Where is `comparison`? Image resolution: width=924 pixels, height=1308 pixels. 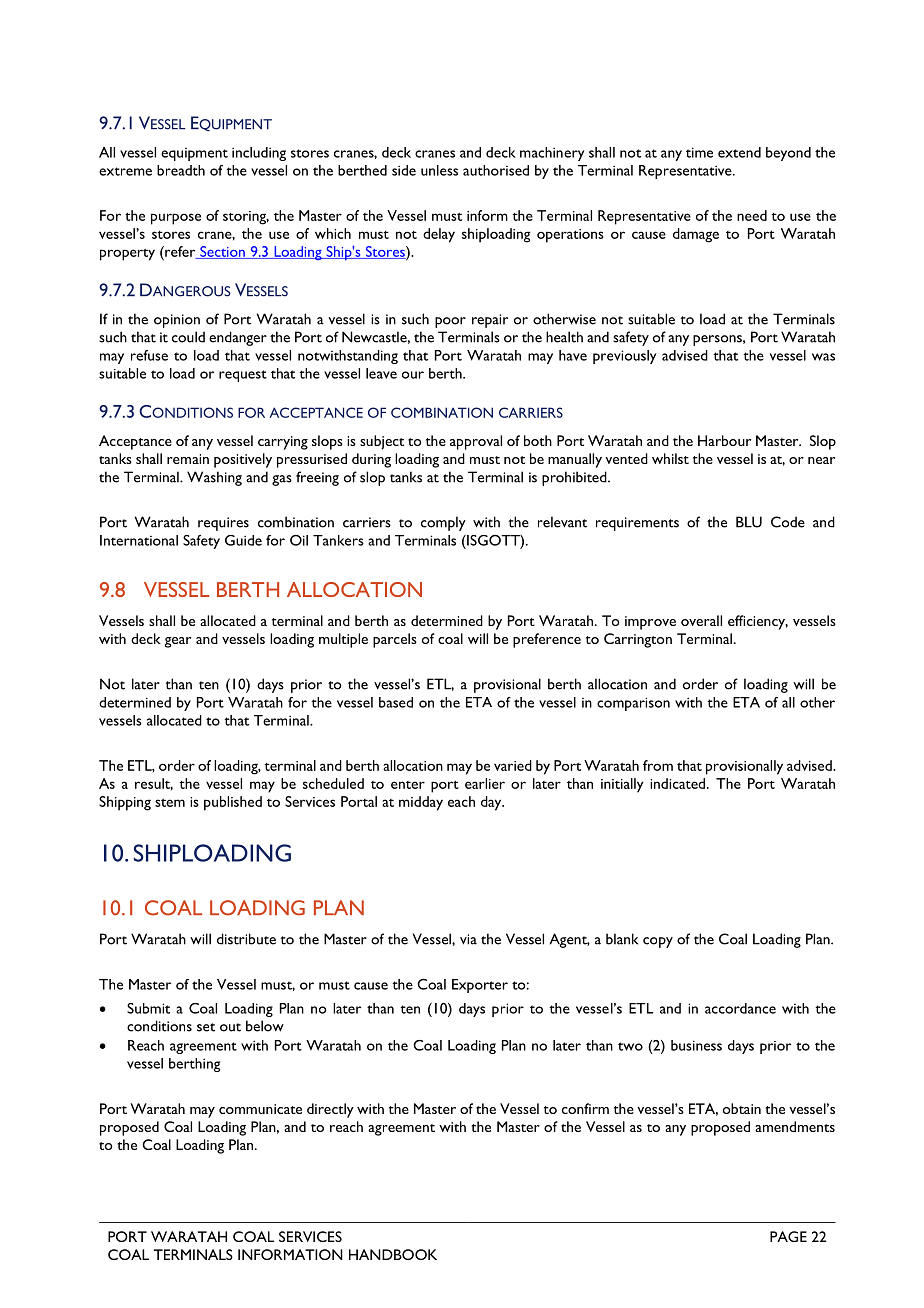
comparison is located at coordinates (633, 704).
